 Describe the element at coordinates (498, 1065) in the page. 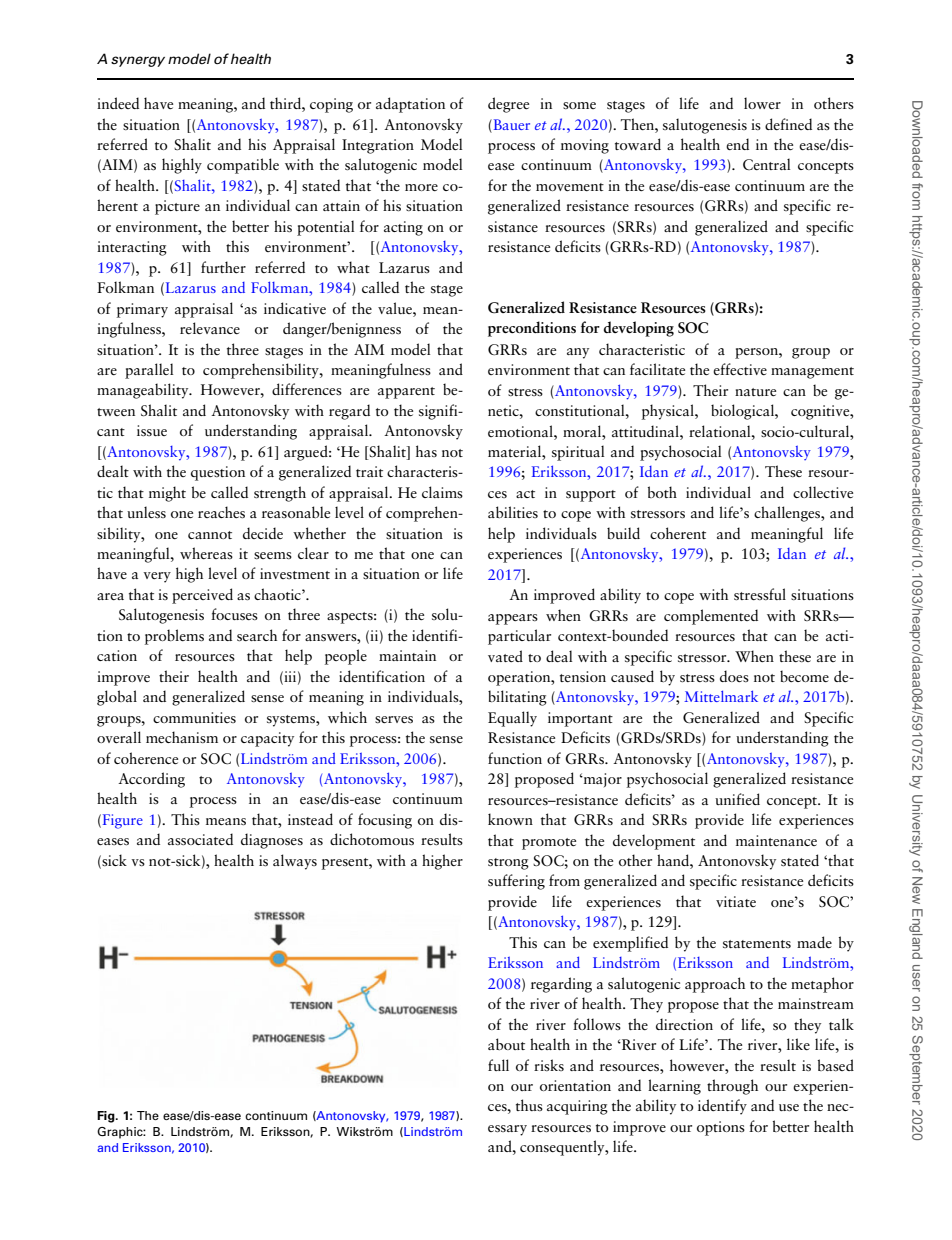

I see `full` at that location.
